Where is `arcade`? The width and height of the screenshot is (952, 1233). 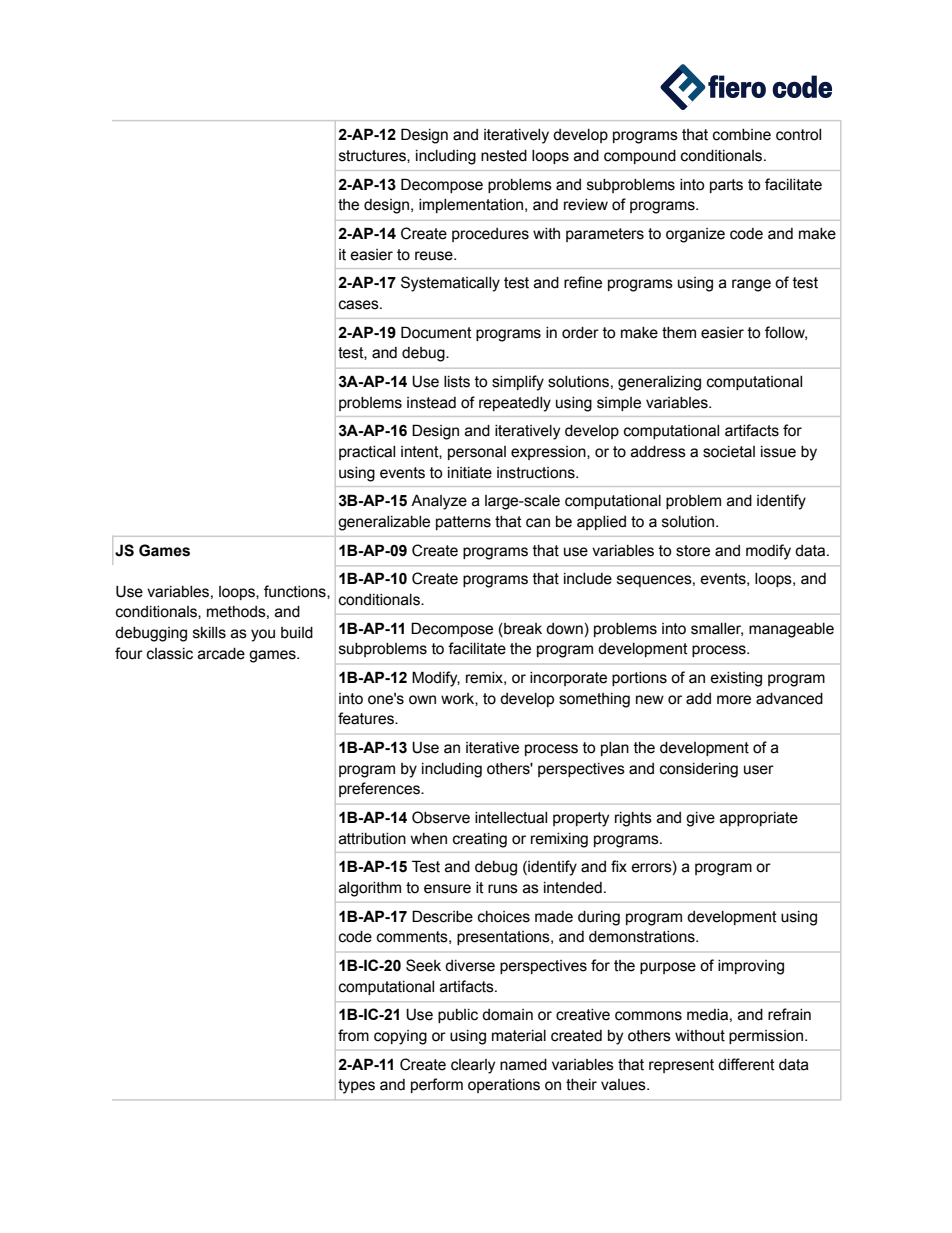
arcade is located at coordinates (221, 654).
